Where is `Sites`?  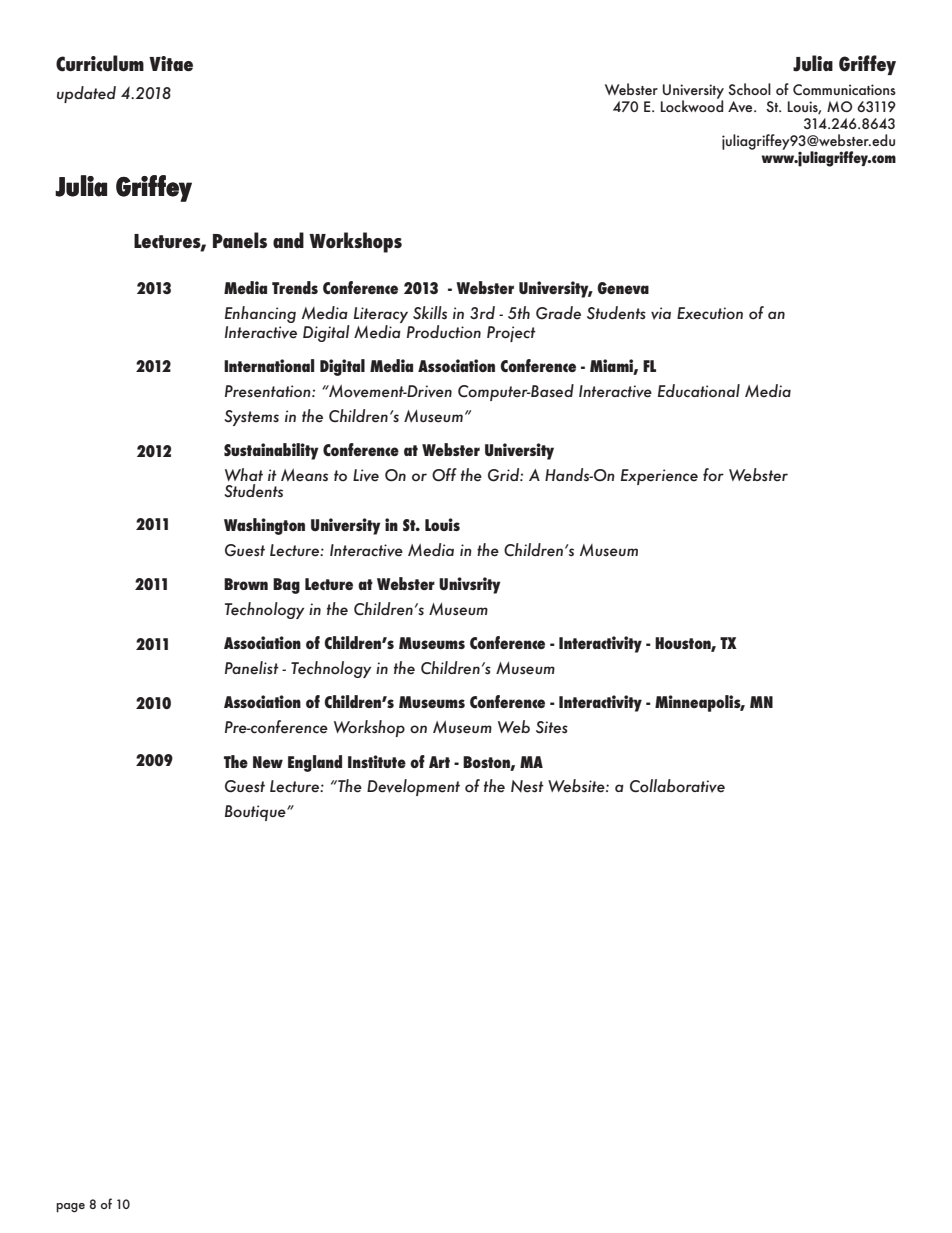
Sites is located at coordinates (552, 727).
